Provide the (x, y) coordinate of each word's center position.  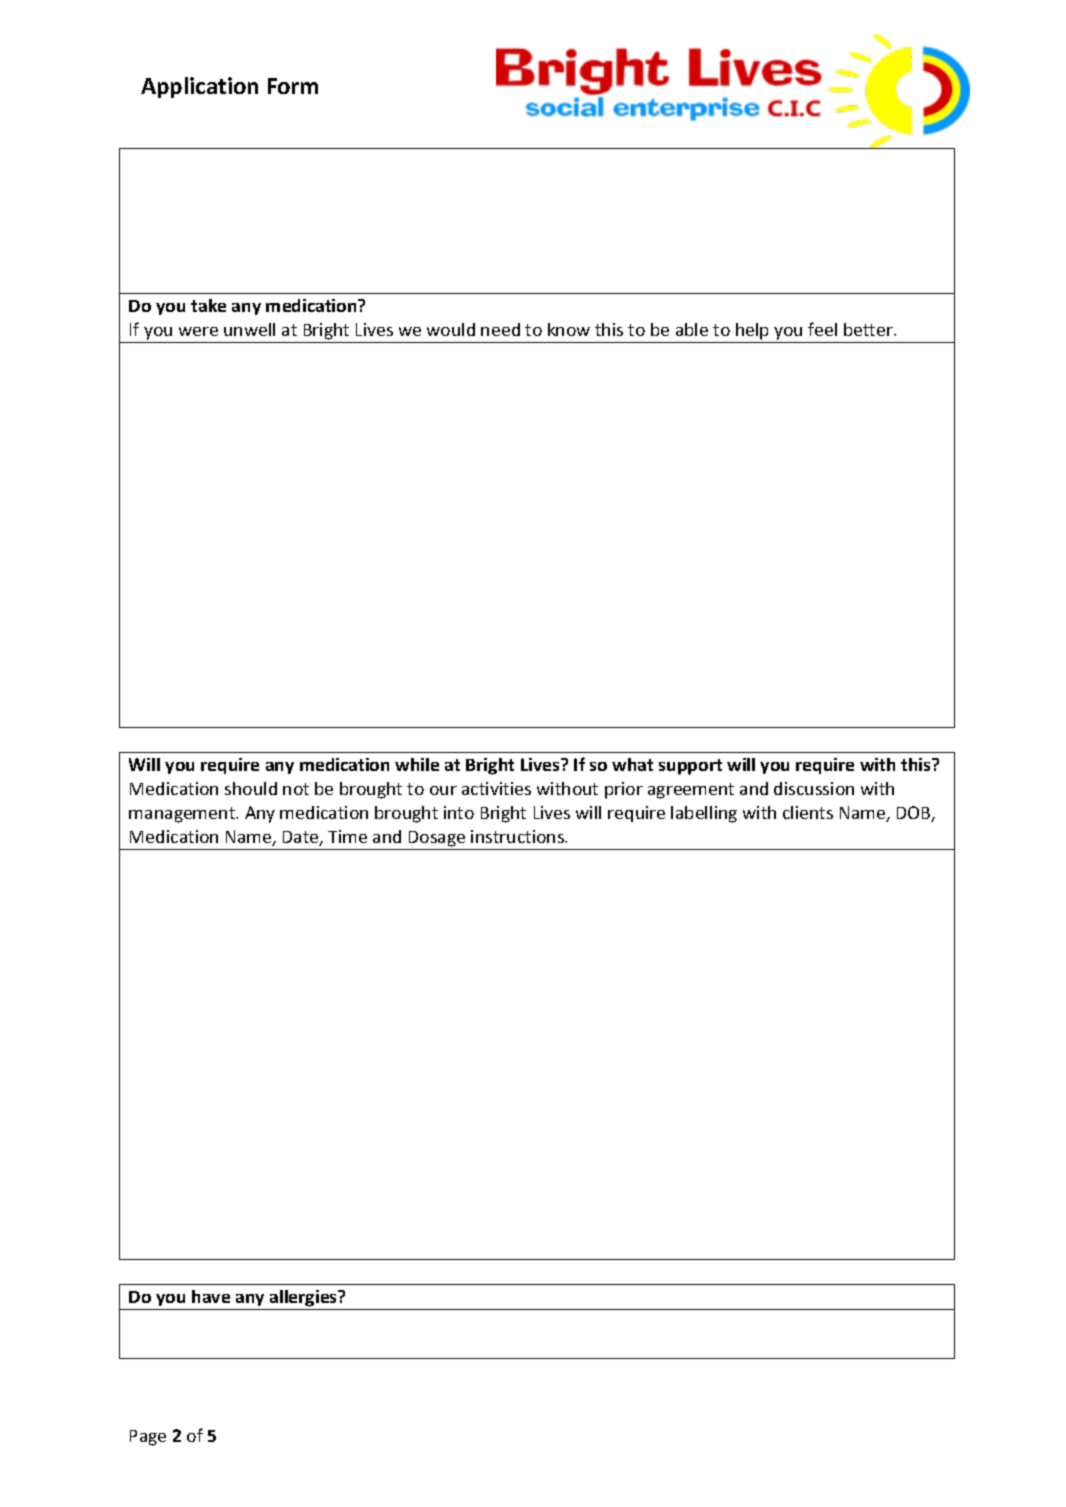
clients (808, 812)
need (500, 329)
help (752, 331)
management (183, 815)
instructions (518, 836)
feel (822, 329)
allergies (305, 1298)
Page (148, 1438)
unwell (249, 329)
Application (199, 87)
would (451, 329)
